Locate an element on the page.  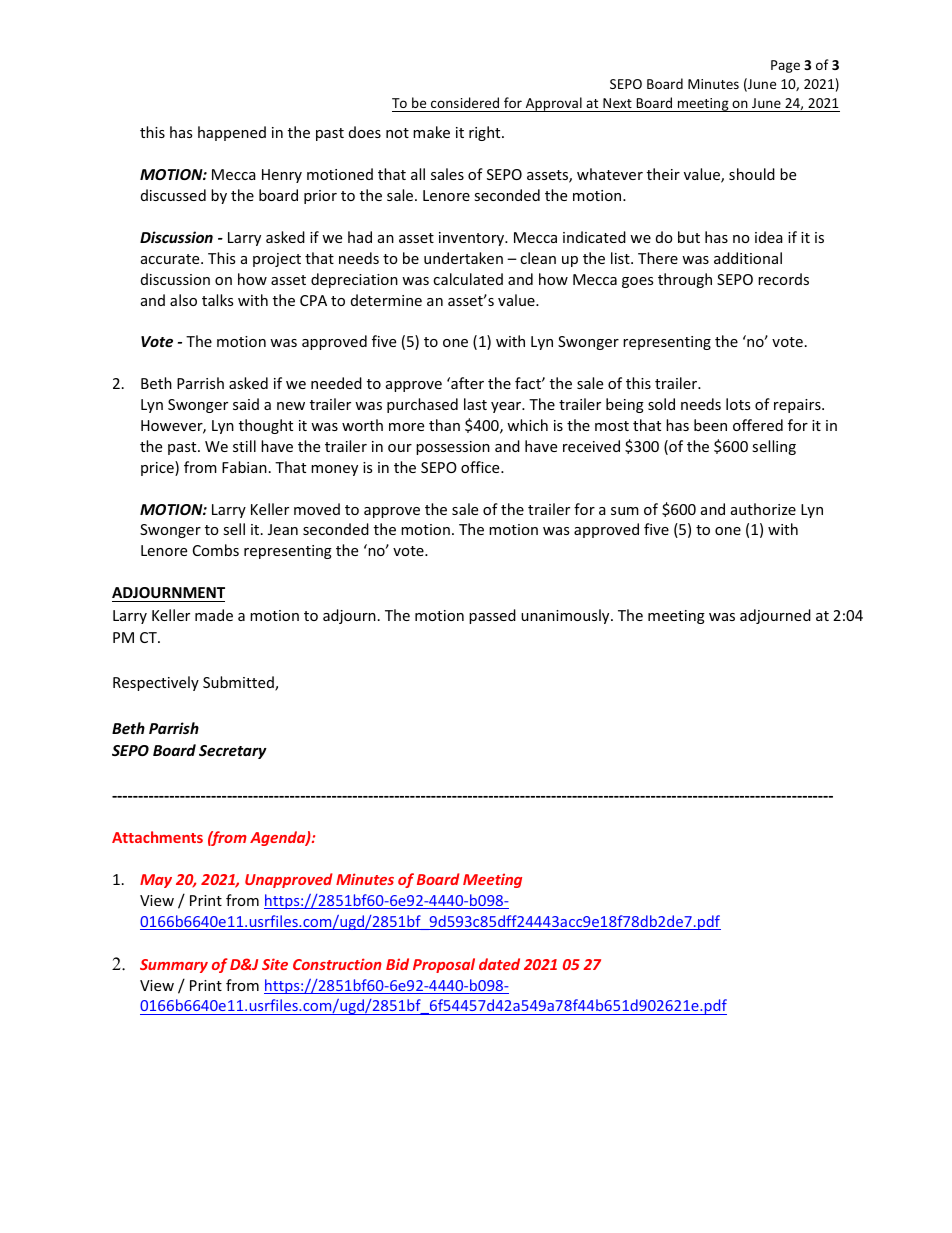
dated is located at coordinates (499, 964).
